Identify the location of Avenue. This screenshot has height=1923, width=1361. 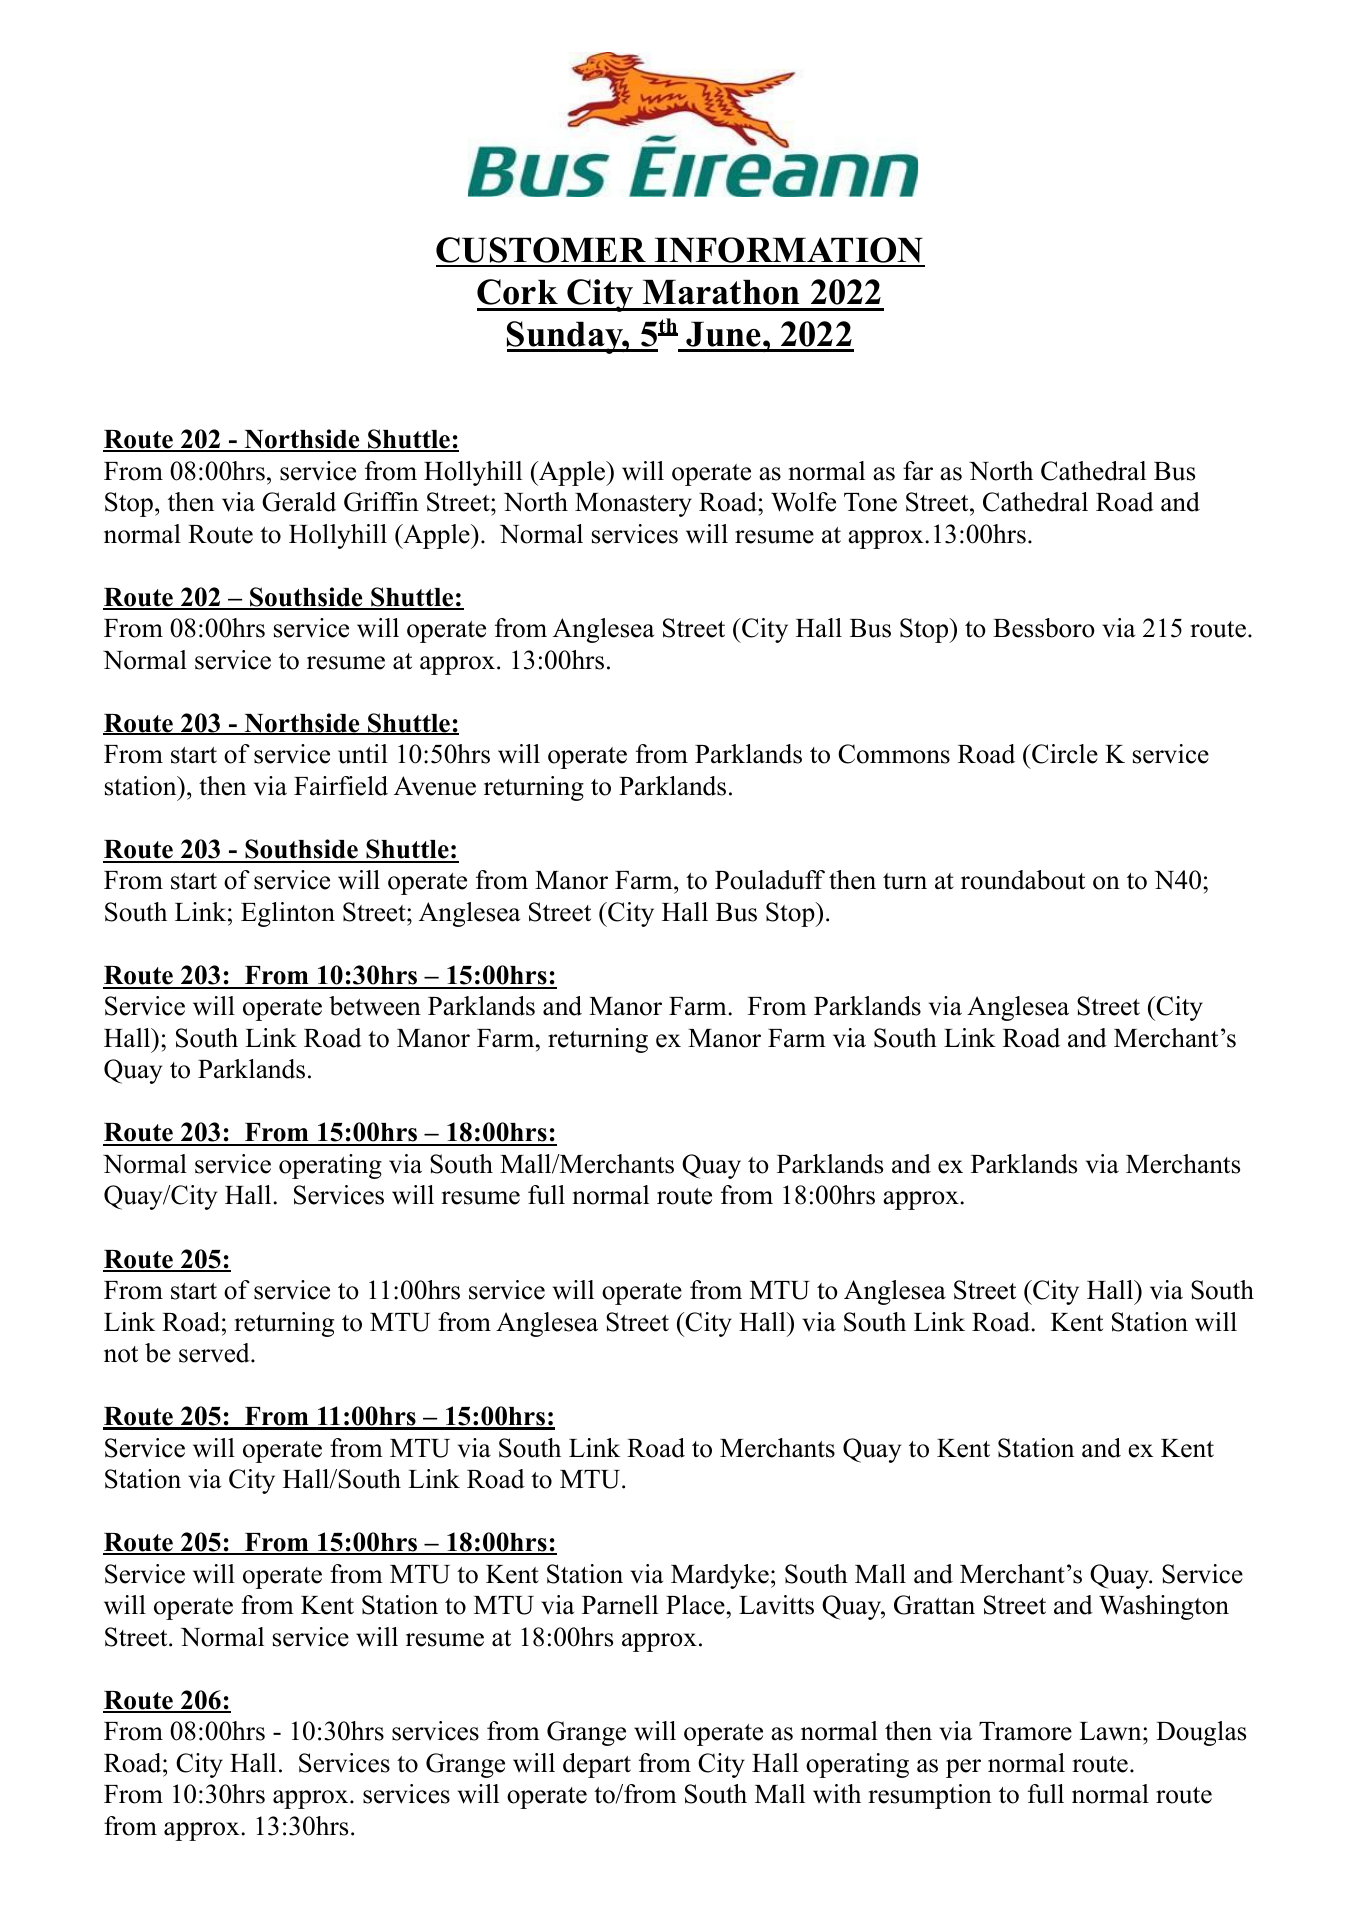
(435, 786).
